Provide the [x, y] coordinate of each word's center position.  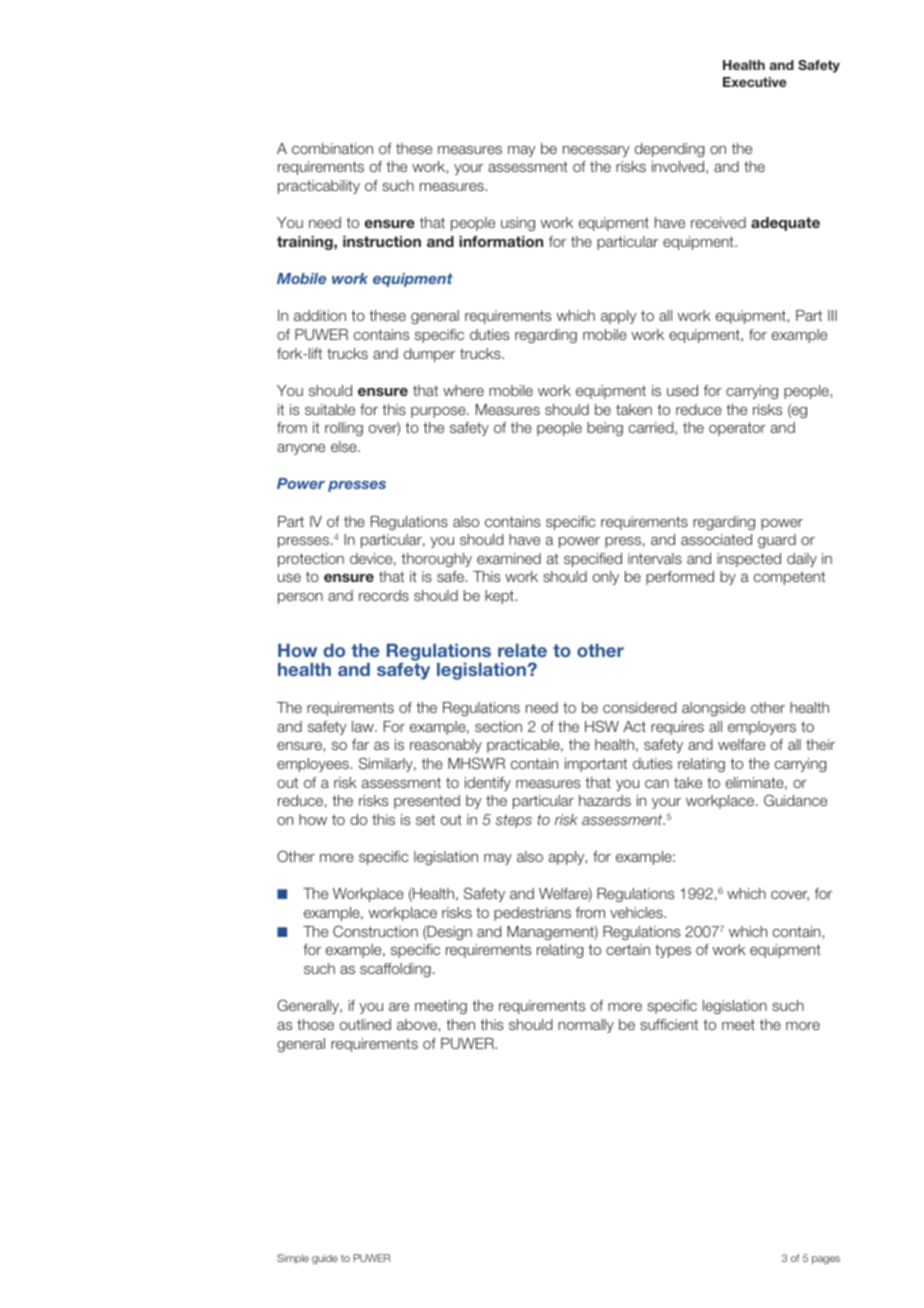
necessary [596, 151]
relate [522, 650]
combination [332, 148]
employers [762, 728]
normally [586, 1026]
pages [826, 1260]
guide [325, 1259]
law [364, 726]
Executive [755, 82]
